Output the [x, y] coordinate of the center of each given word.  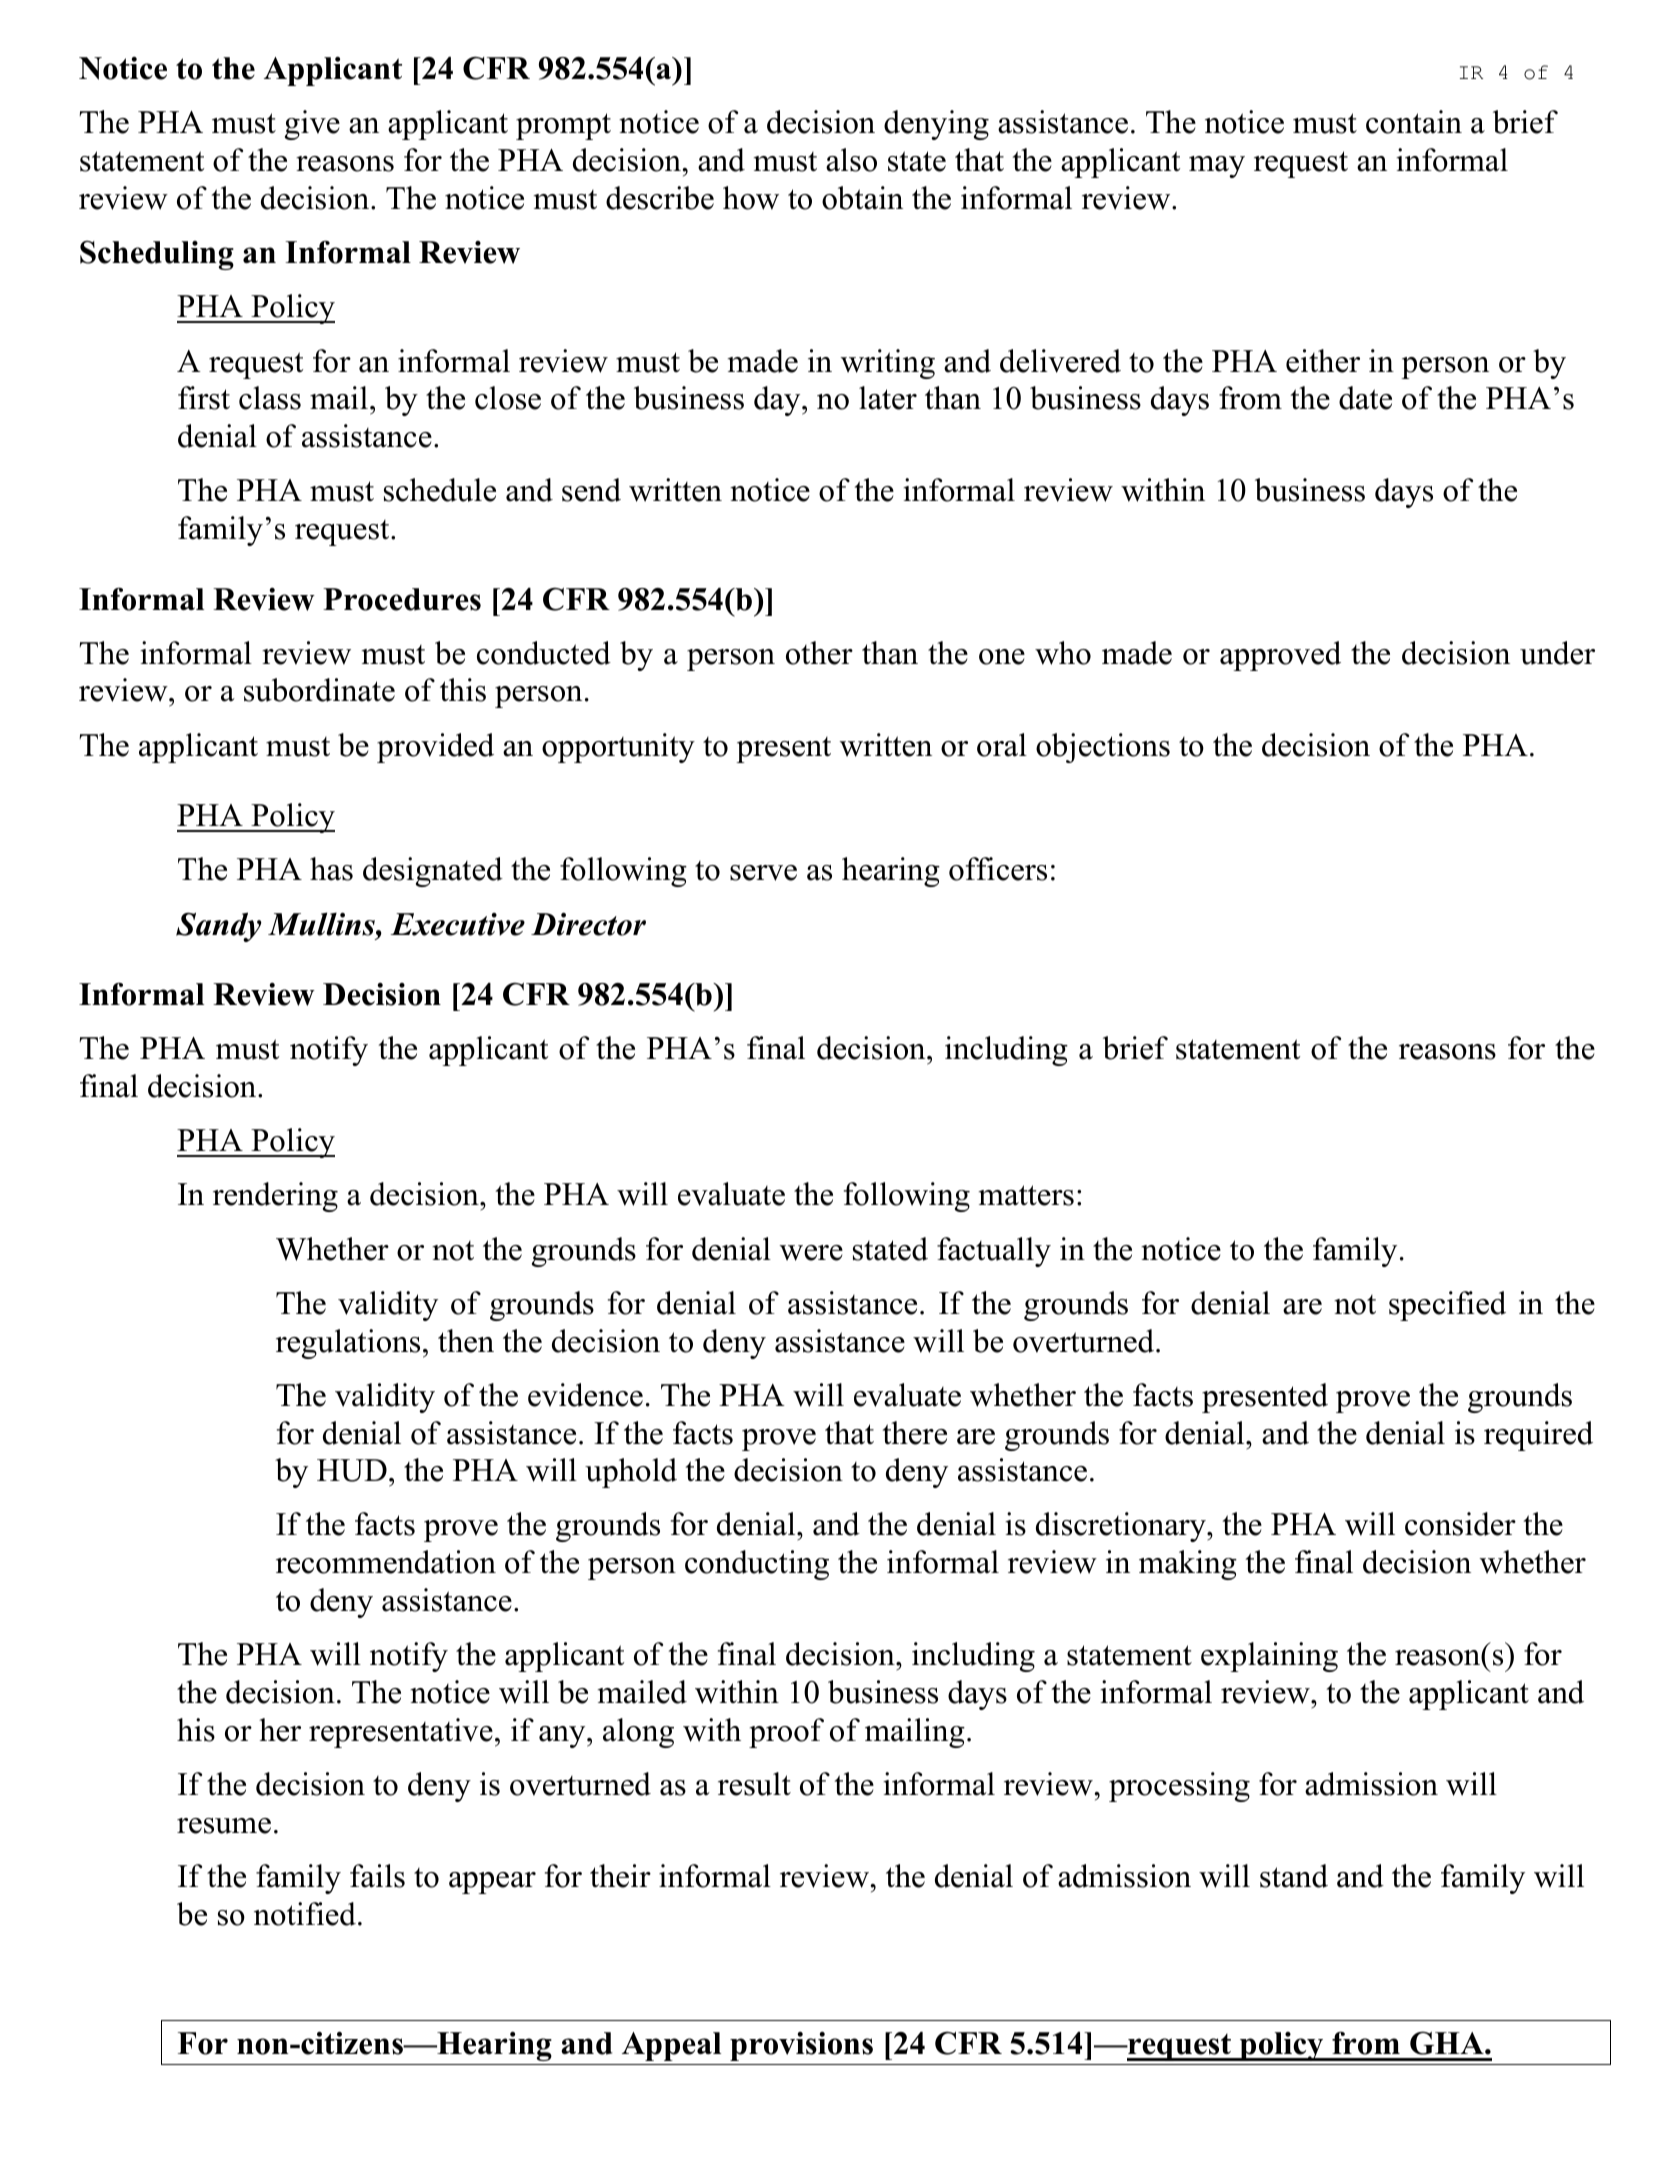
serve [763, 873]
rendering [275, 1197]
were [811, 1253]
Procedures [402, 599]
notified [305, 1914]
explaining [1269, 1657]
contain [1414, 122]
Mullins [322, 924]
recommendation [386, 1562]
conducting [757, 1565]
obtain [862, 198]
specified [1447, 1306]
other [819, 653]
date [1365, 398]
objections [1103, 748]
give [312, 125]
